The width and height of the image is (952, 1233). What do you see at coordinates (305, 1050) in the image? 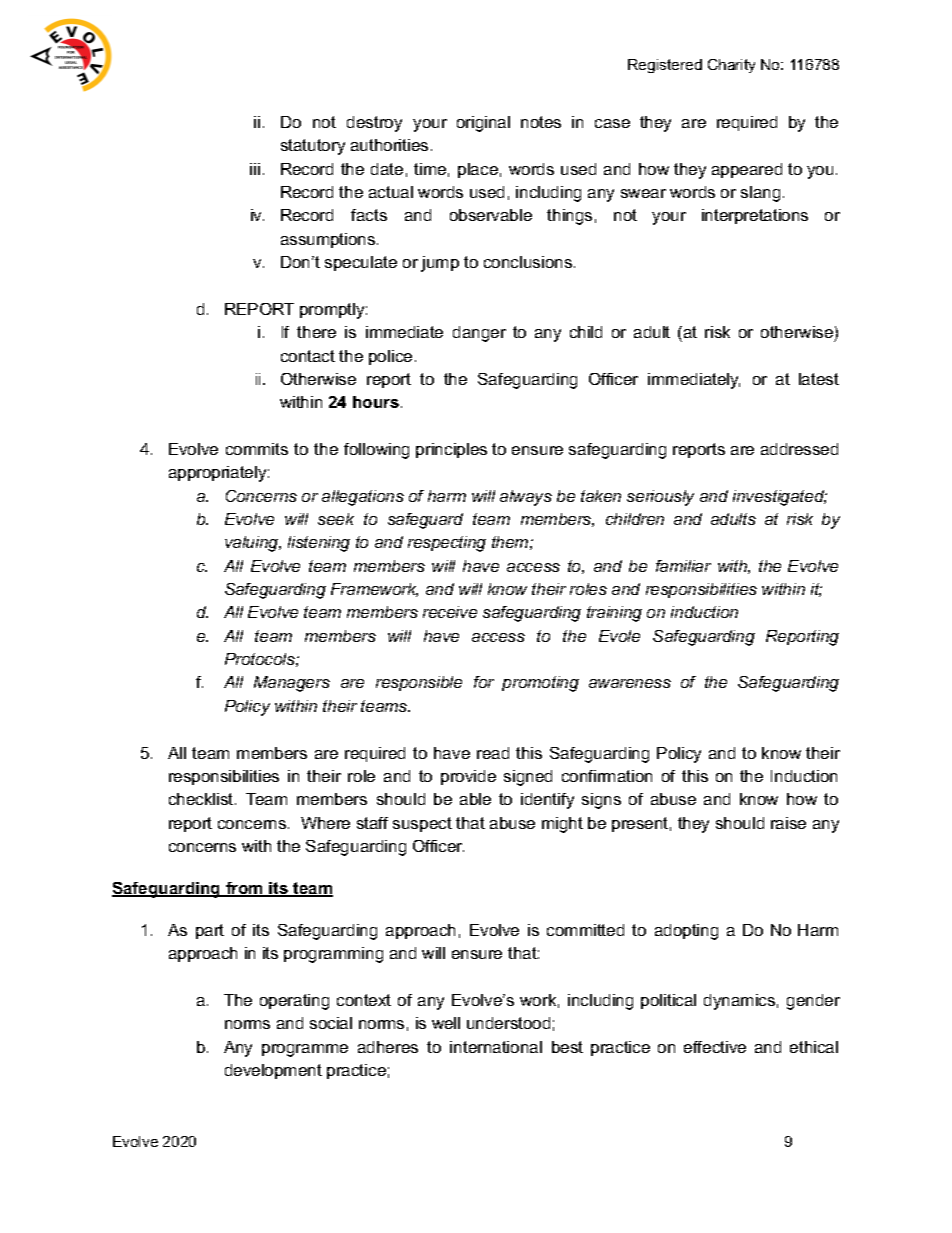
I see `programme` at bounding box center [305, 1050].
